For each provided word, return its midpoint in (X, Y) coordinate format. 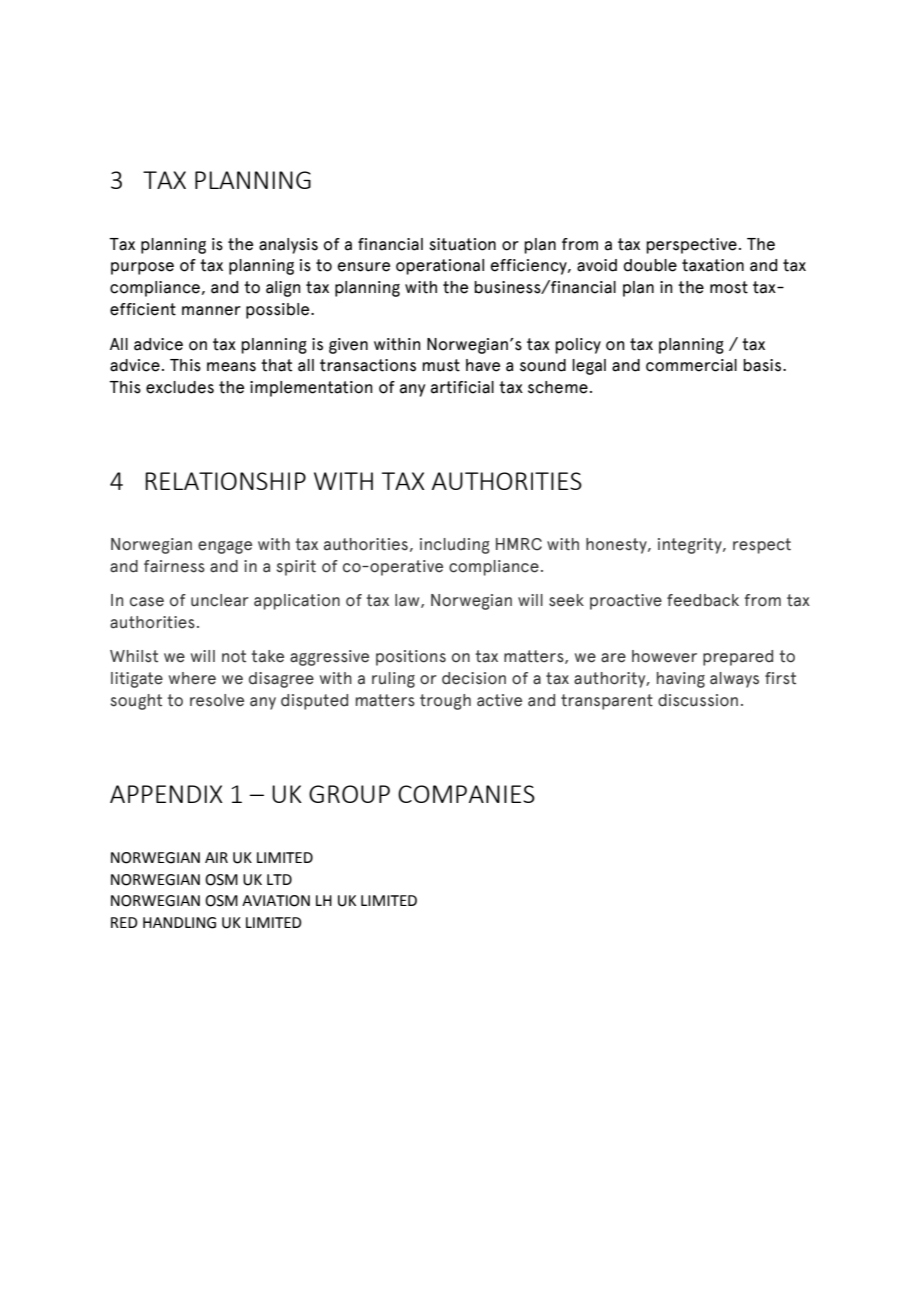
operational (440, 267)
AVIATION (276, 901)
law (408, 601)
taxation (713, 265)
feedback (703, 600)
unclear (220, 600)
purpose (142, 268)
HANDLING (179, 923)
